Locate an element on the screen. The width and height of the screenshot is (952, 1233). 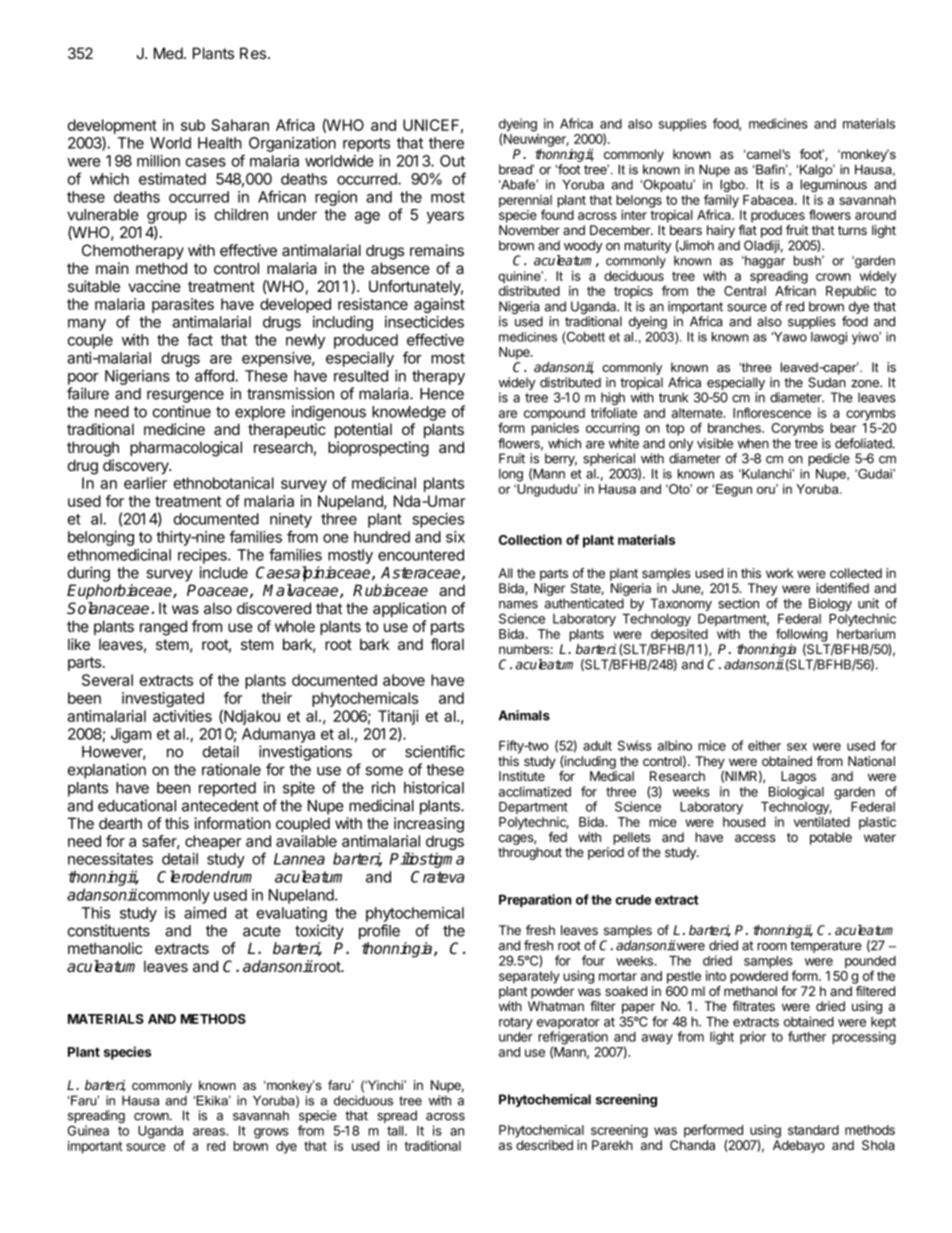
Preparation is located at coordinates (535, 901).
